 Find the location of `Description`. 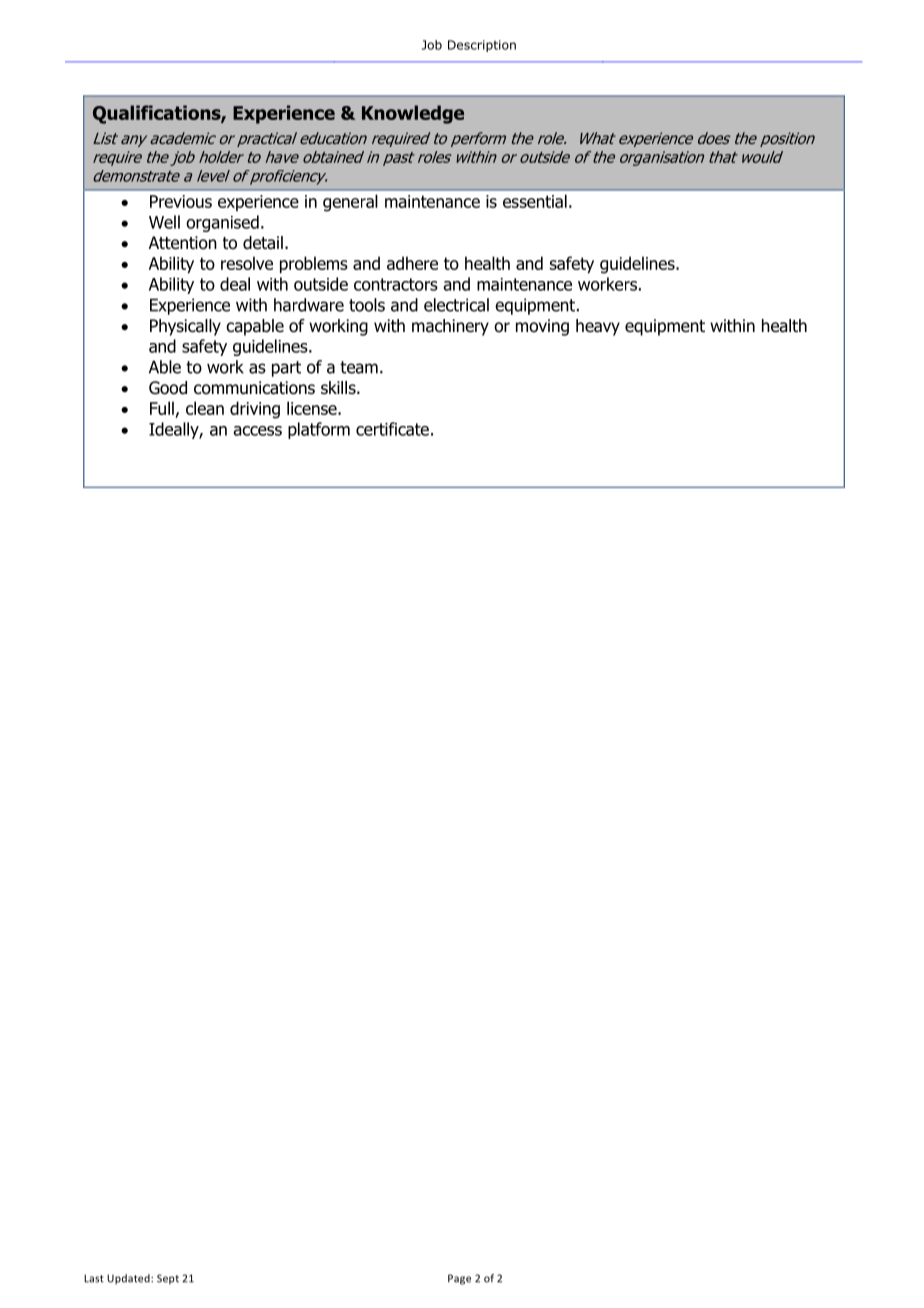

Description is located at coordinates (482, 46).
